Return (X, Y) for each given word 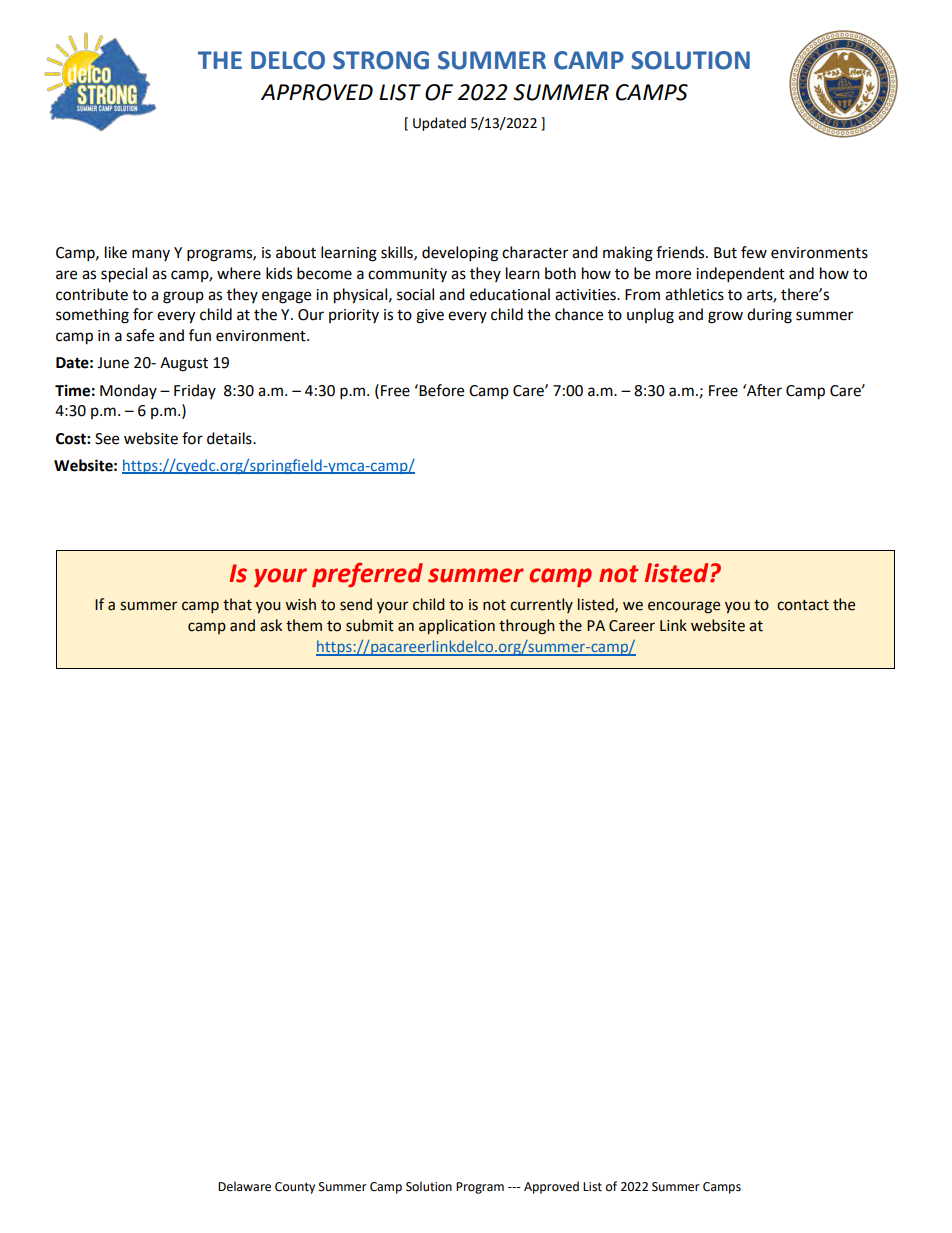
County (295, 1188)
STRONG (381, 60)
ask (271, 625)
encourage (684, 607)
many (151, 255)
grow (725, 317)
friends (681, 252)
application (457, 626)
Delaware (244, 1186)
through (527, 627)
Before (441, 390)
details (230, 438)
